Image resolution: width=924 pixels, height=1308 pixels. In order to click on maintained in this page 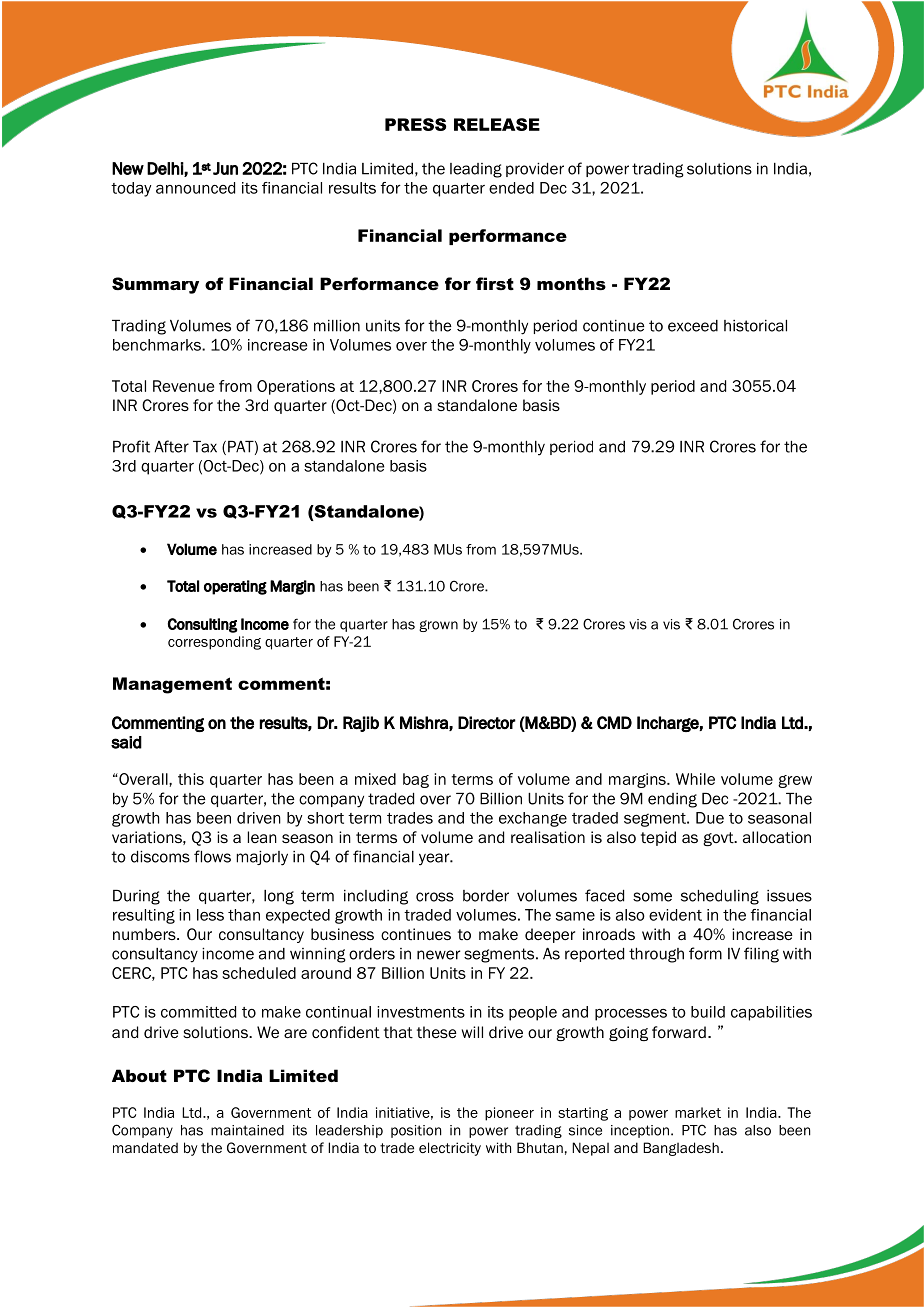, I will do `click(247, 1130)`.
